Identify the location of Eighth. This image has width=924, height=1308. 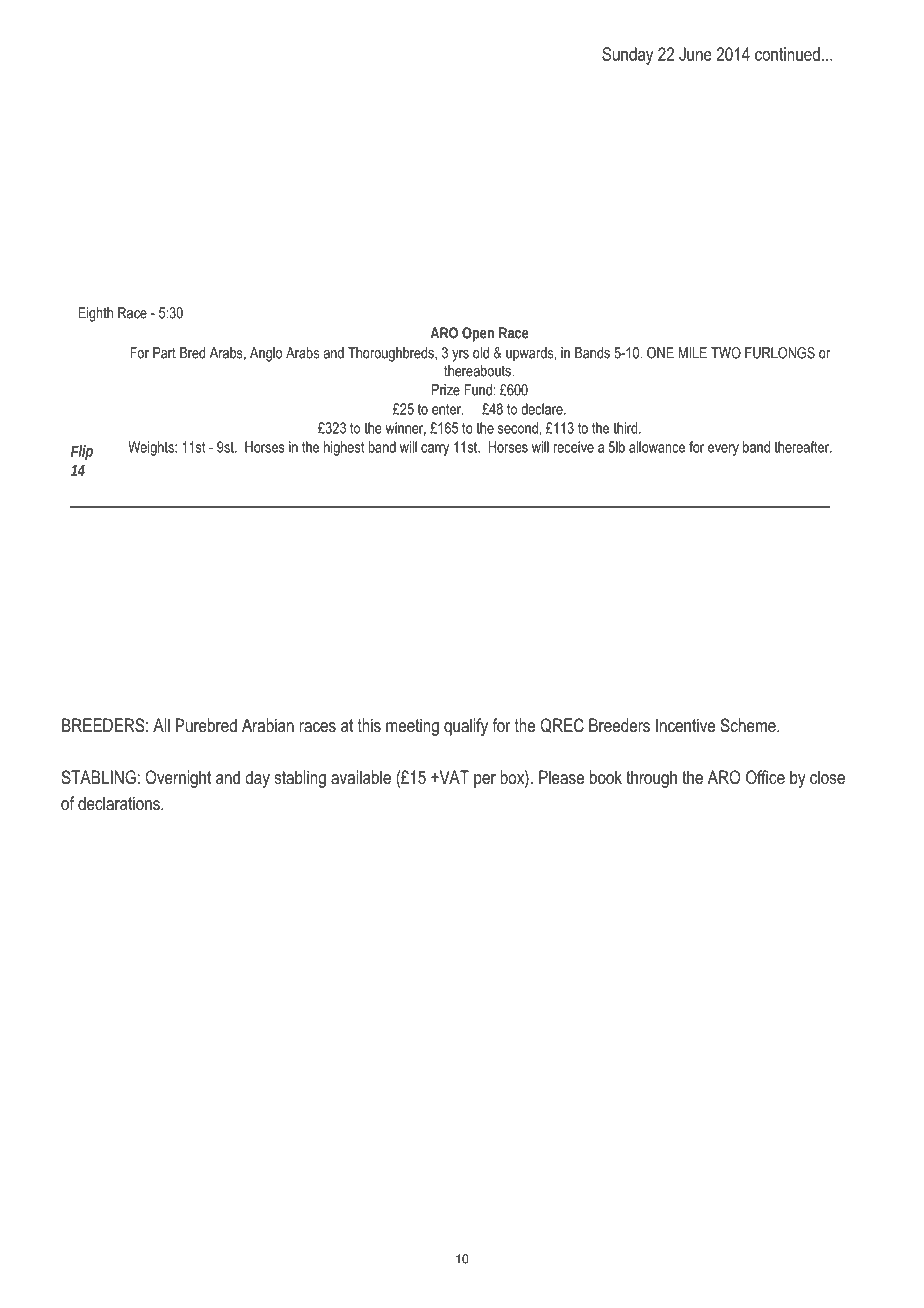
(96, 314).
